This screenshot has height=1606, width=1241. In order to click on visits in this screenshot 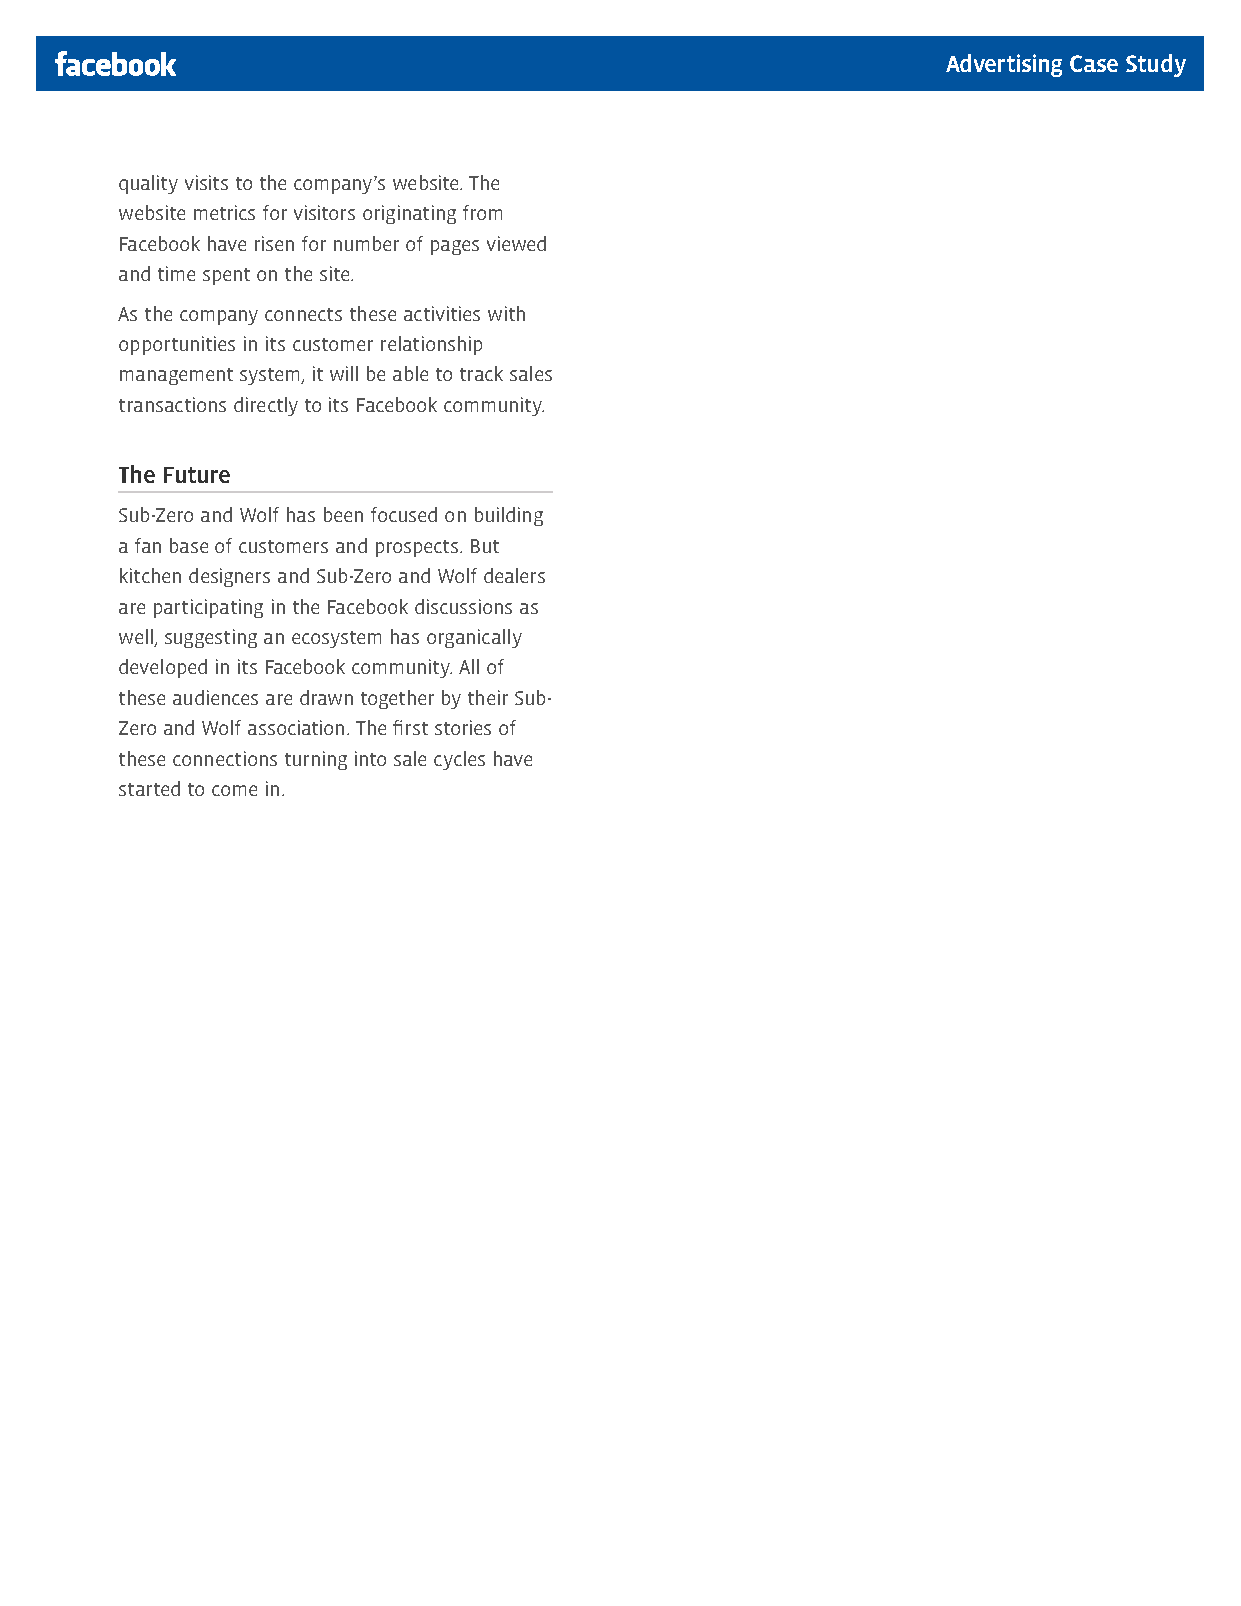, I will do `click(206, 182)`.
